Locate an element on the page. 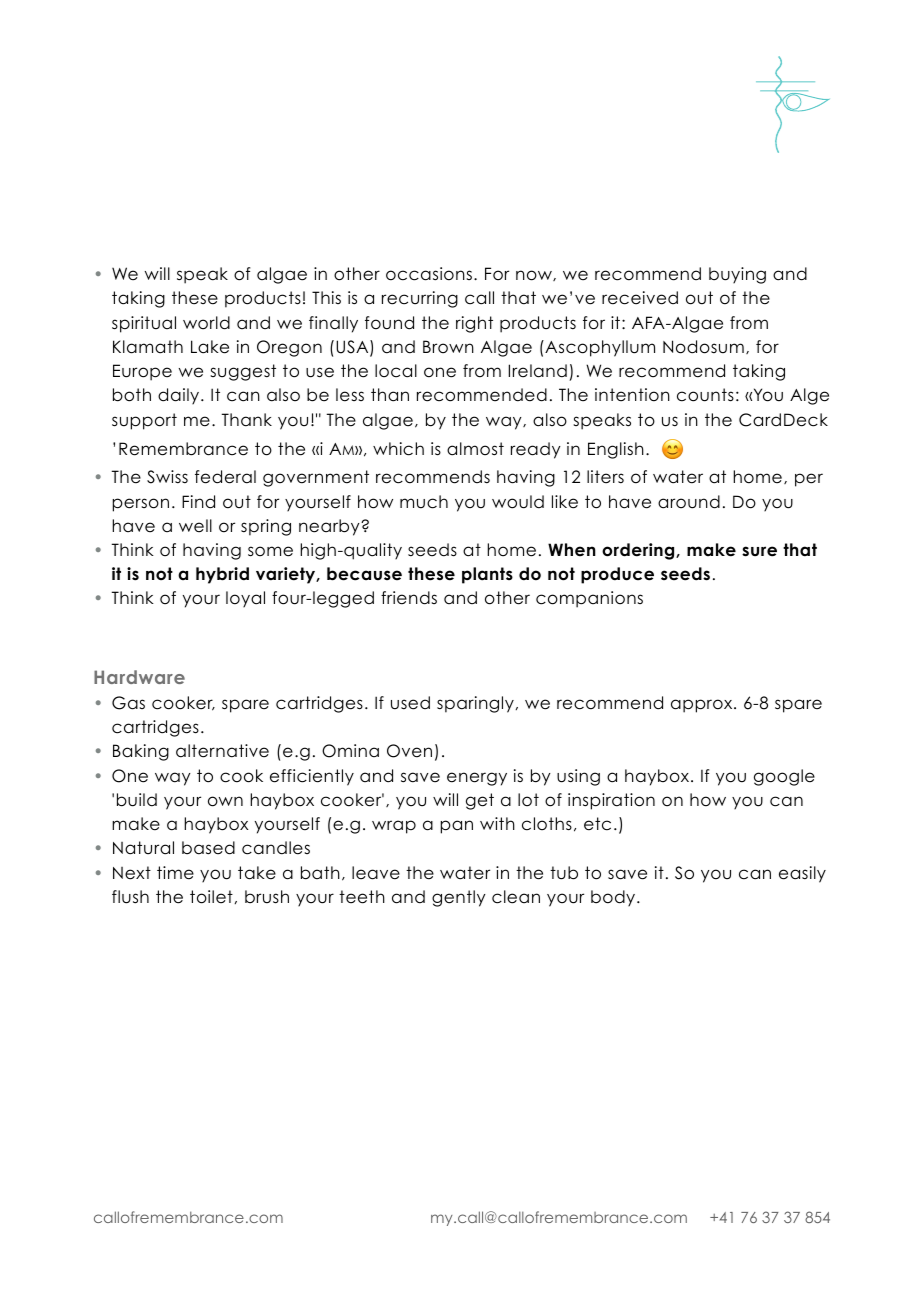 The image size is (924, 1308). google is located at coordinates (784, 777).
